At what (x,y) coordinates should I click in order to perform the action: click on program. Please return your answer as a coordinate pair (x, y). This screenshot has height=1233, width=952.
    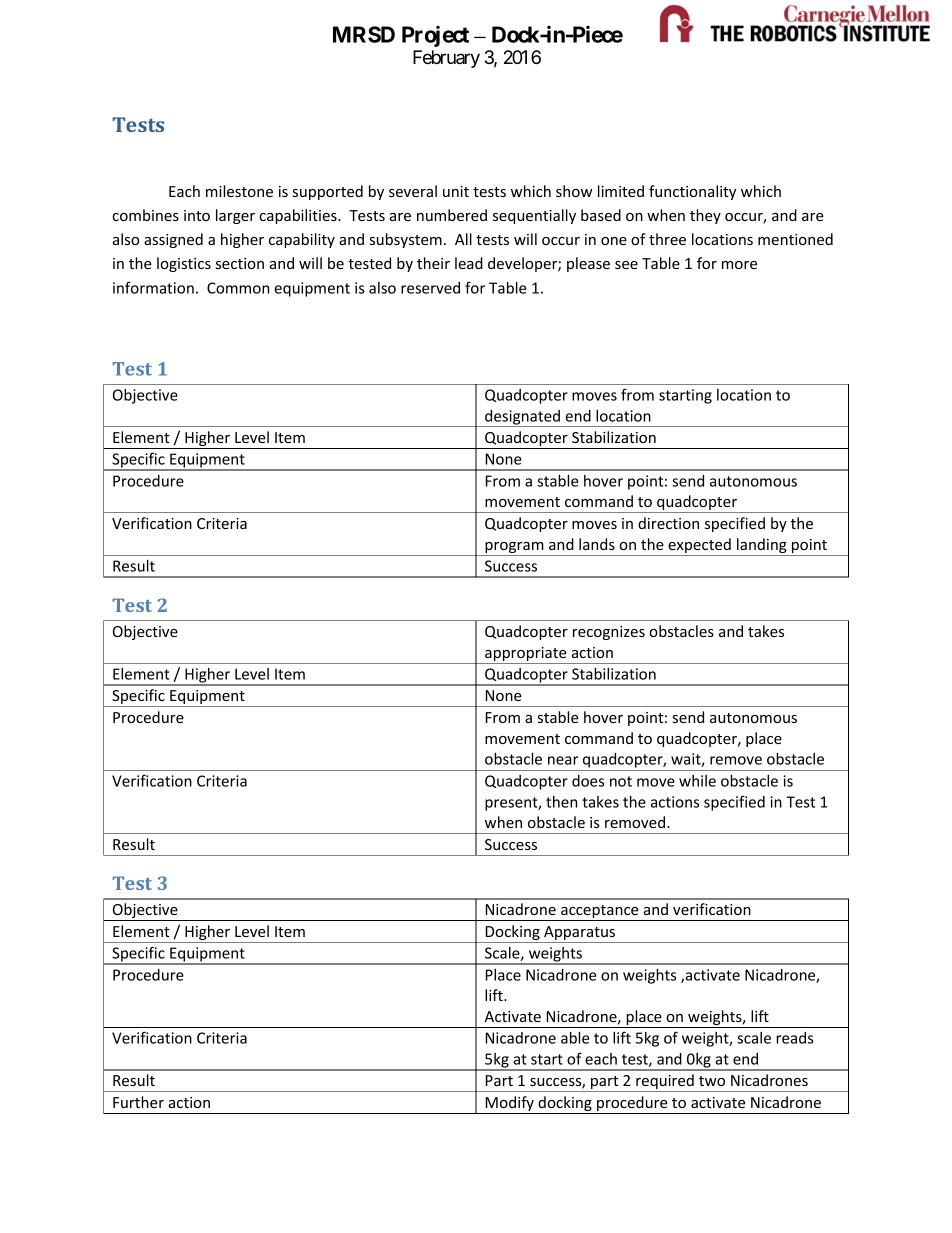
    Looking at the image, I should click on (514, 549).
